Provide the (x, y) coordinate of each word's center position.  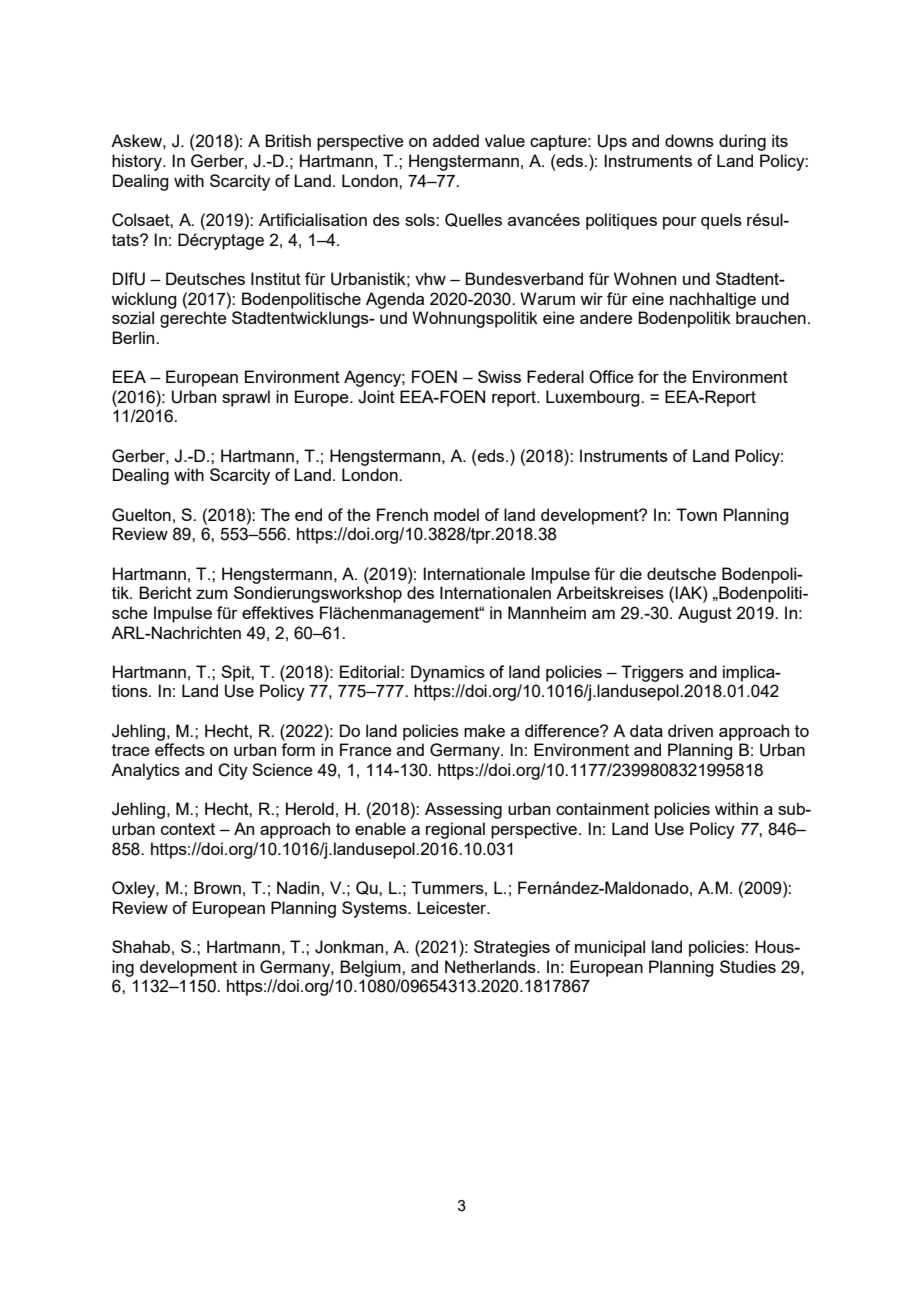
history (138, 162)
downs (689, 140)
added (456, 140)
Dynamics (448, 673)
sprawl (246, 398)
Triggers (652, 673)
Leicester (453, 907)
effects (180, 749)
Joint (376, 397)
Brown (217, 887)
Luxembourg (594, 398)
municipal (610, 948)
